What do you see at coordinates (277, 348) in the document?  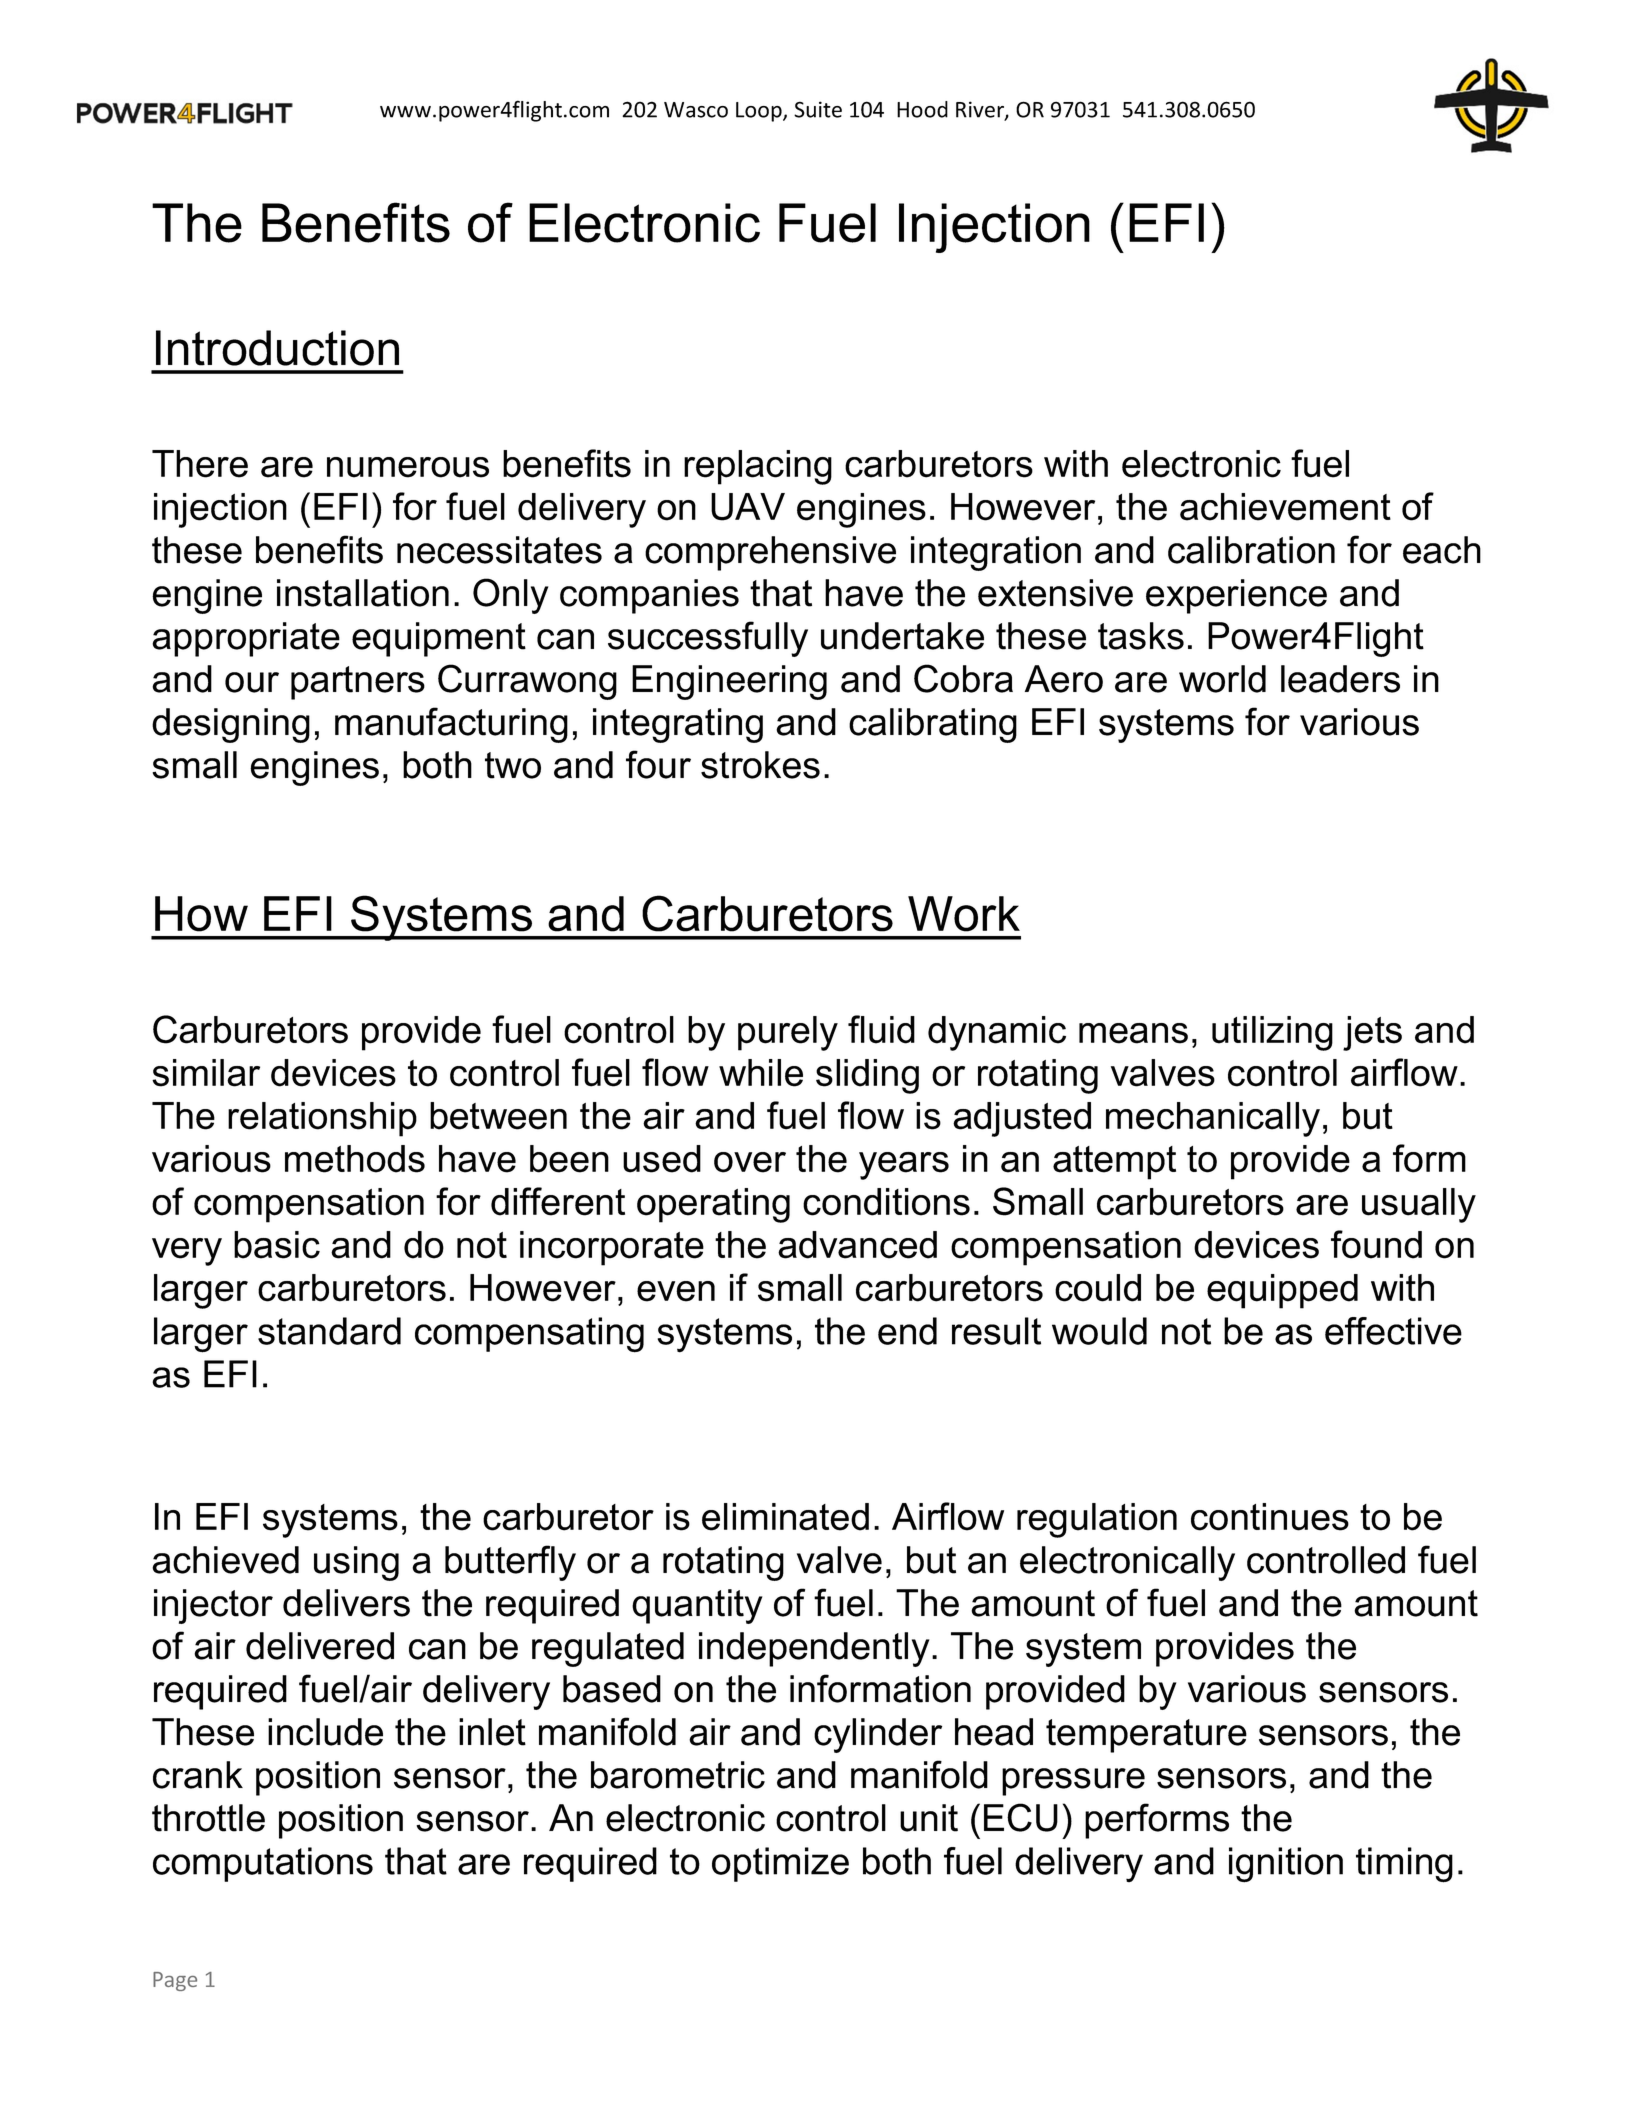 I see `Introduction` at bounding box center [277, 348].
